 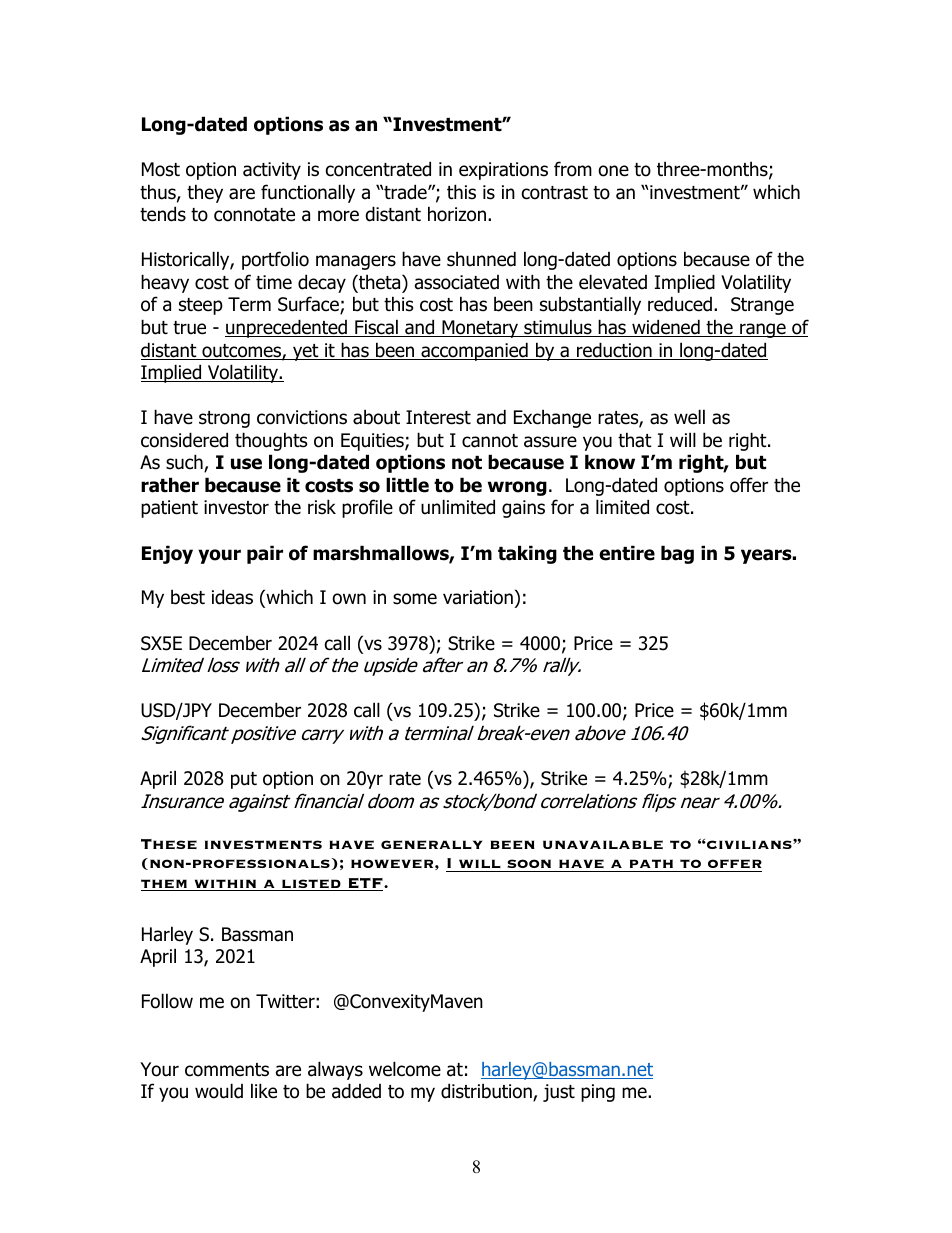 What do you see at coordinates (415, 599) in the document?
I see `some` at bounding box center [415, 599].
